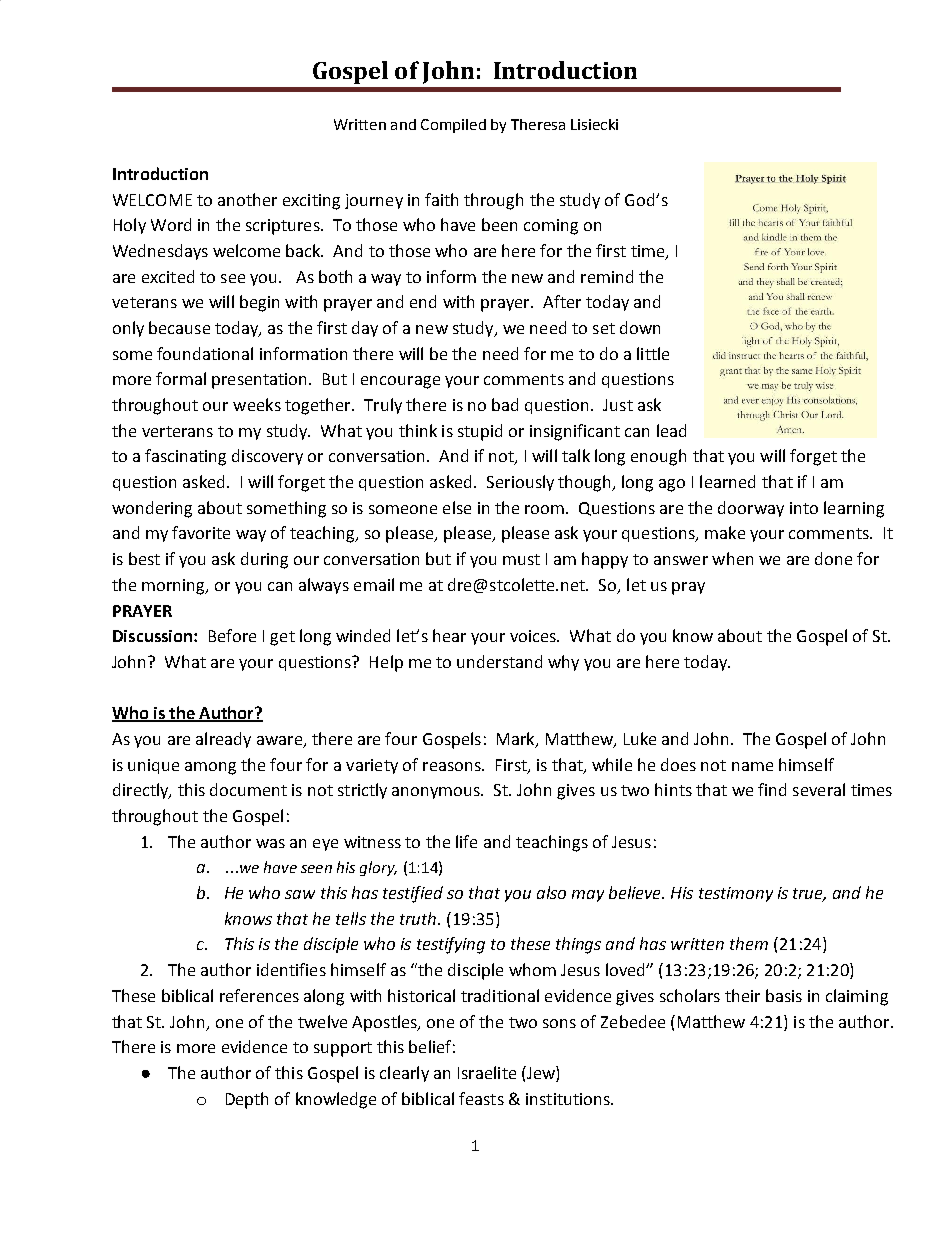 The image size is (952, 1233). What do you see at coordinates (453, 126) in the screenshot?
I see `Compiled` at bounding box center [453, 126].
